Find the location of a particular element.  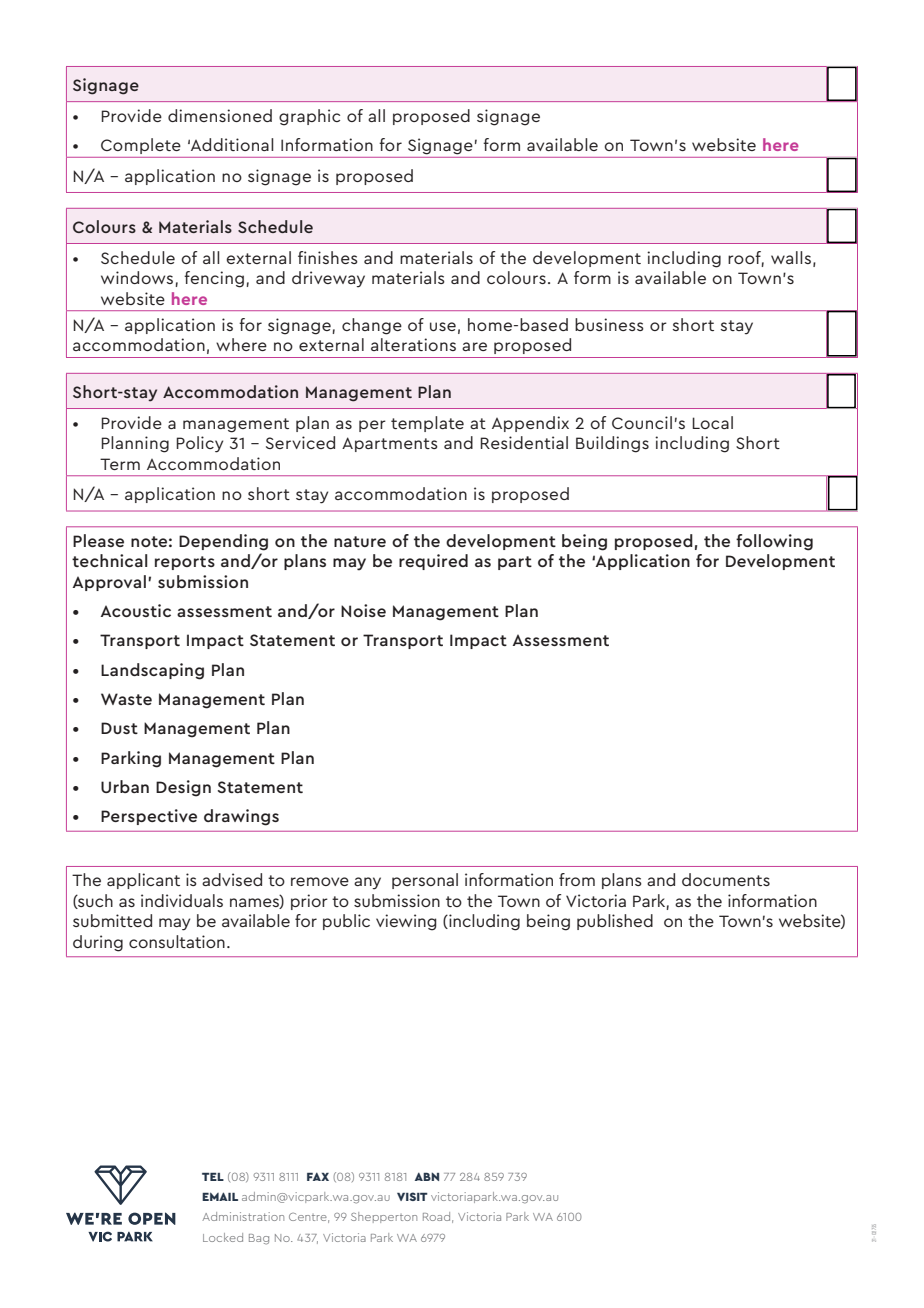

following is located at coordinates (774, 542).
